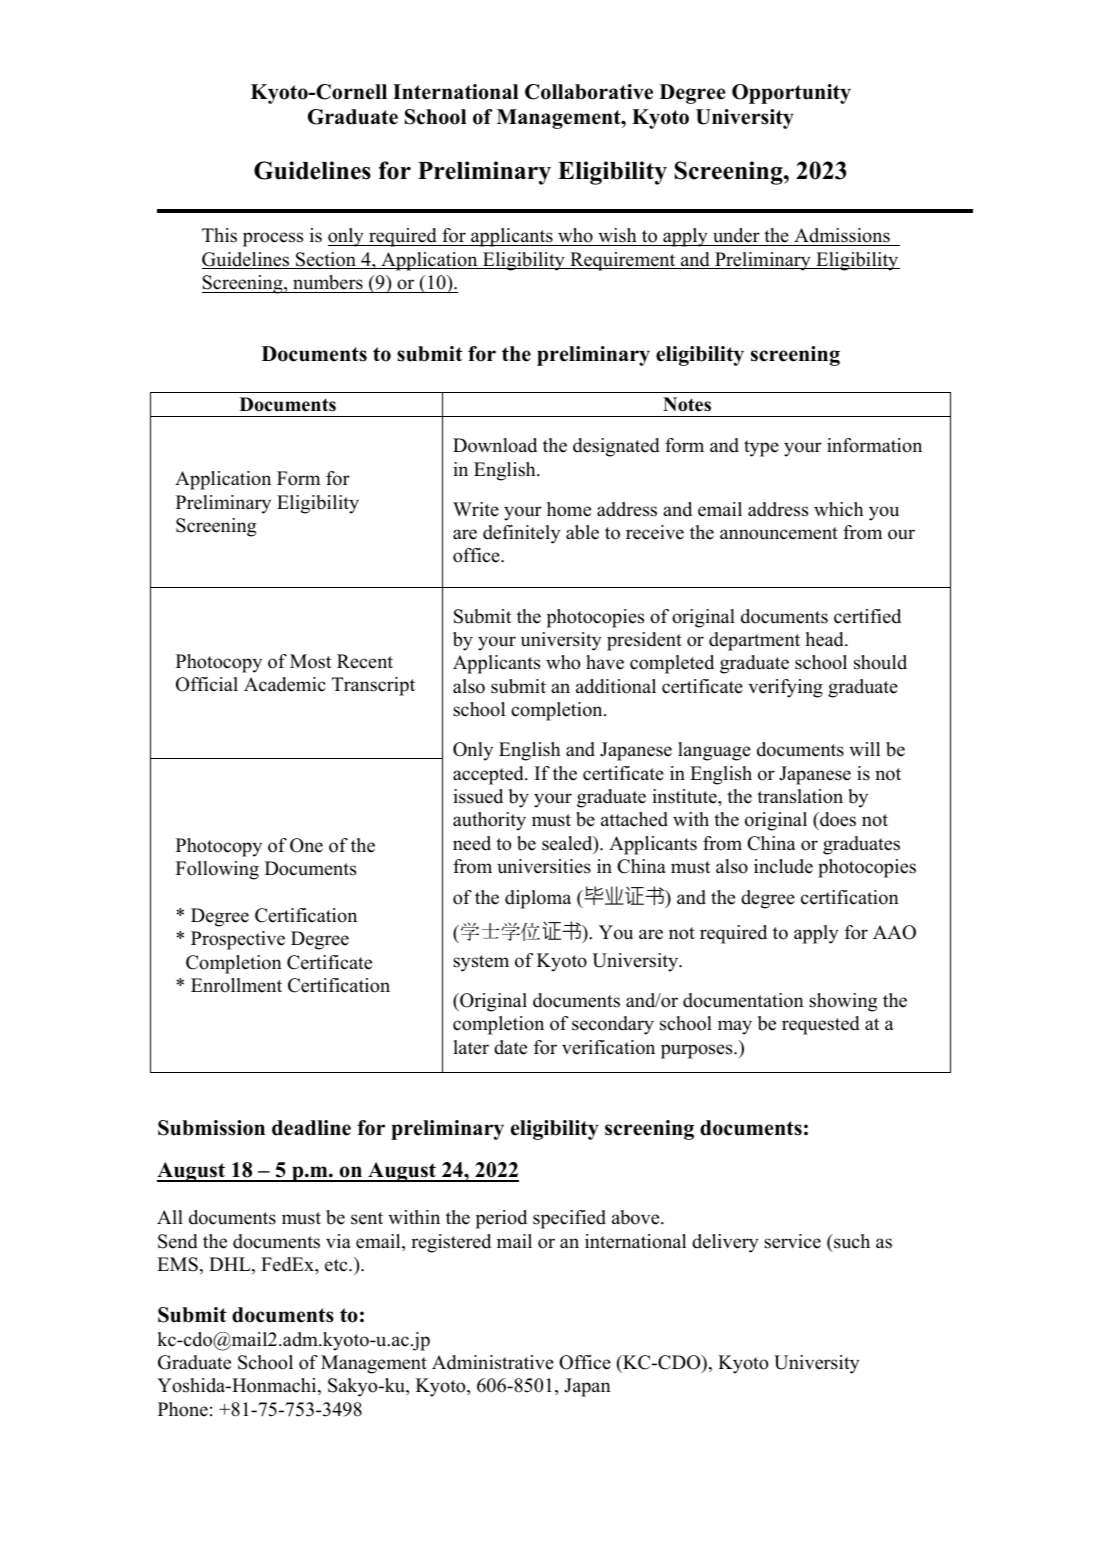 Image resolution: width=1101 pixels, height=1557 pixels. What do you see at coordinates (800, 796) in the page?
I see `translation` at bounding box center [800, 796].
